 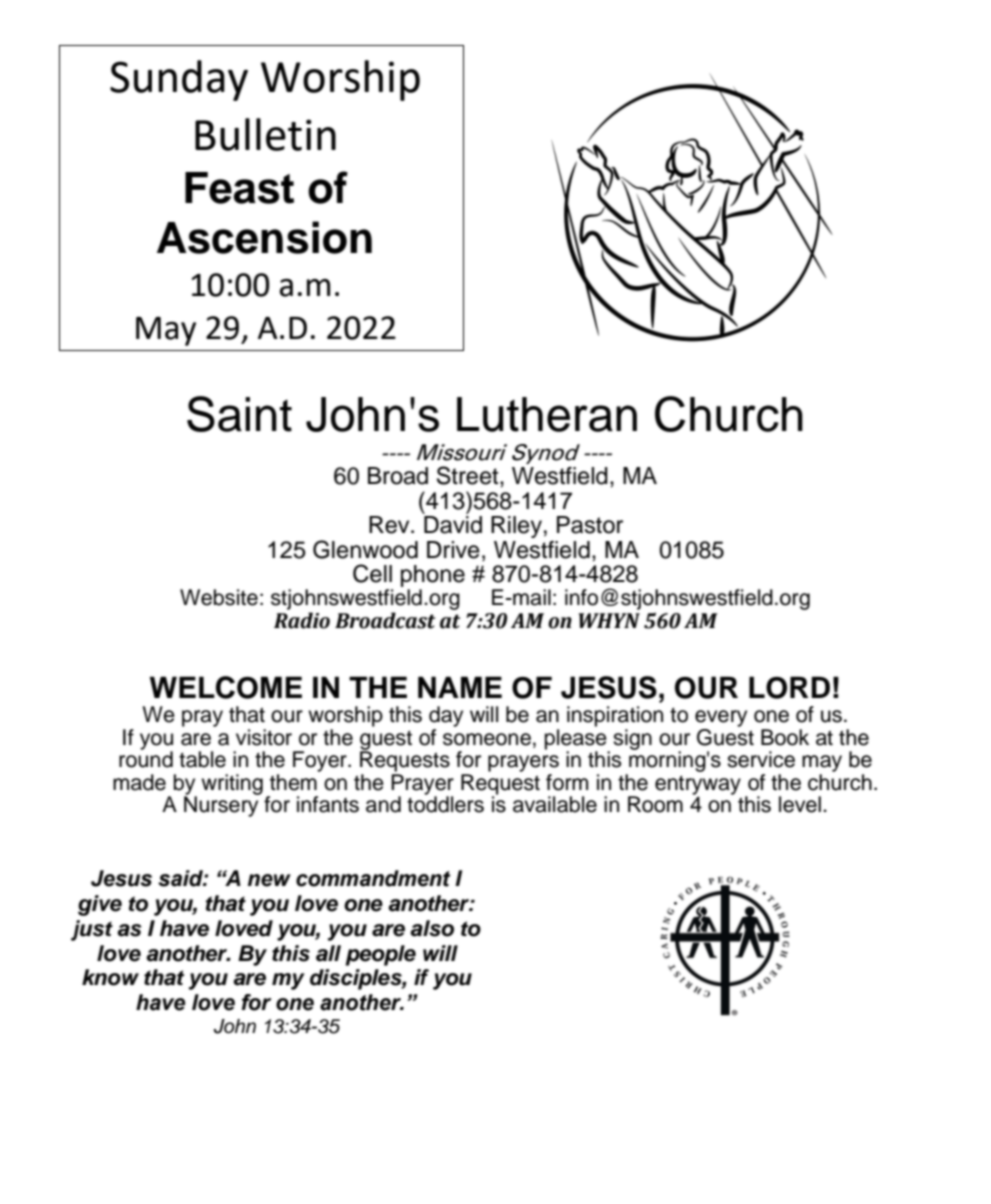 I want to click on every, so click(x=721, y=718).
